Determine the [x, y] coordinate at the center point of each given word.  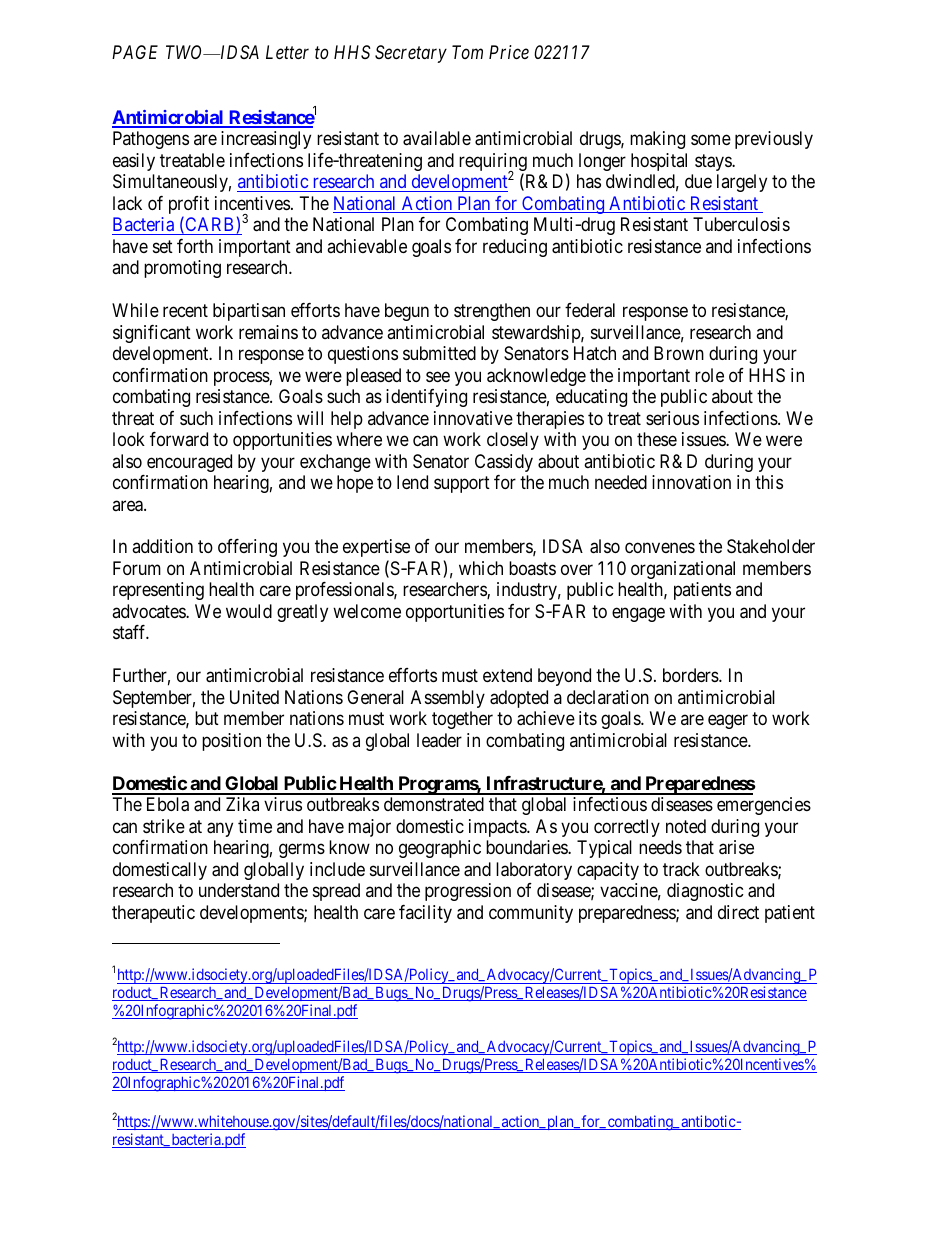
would [249, 611]
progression [468, 892]
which [481, 568]
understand [239, 890]
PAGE [135, 52]
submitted [439, 353]
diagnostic [705, 892]
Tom [467, 52]
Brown [679, 353]
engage [638, 614]
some [711, 140]
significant [152, 334]
